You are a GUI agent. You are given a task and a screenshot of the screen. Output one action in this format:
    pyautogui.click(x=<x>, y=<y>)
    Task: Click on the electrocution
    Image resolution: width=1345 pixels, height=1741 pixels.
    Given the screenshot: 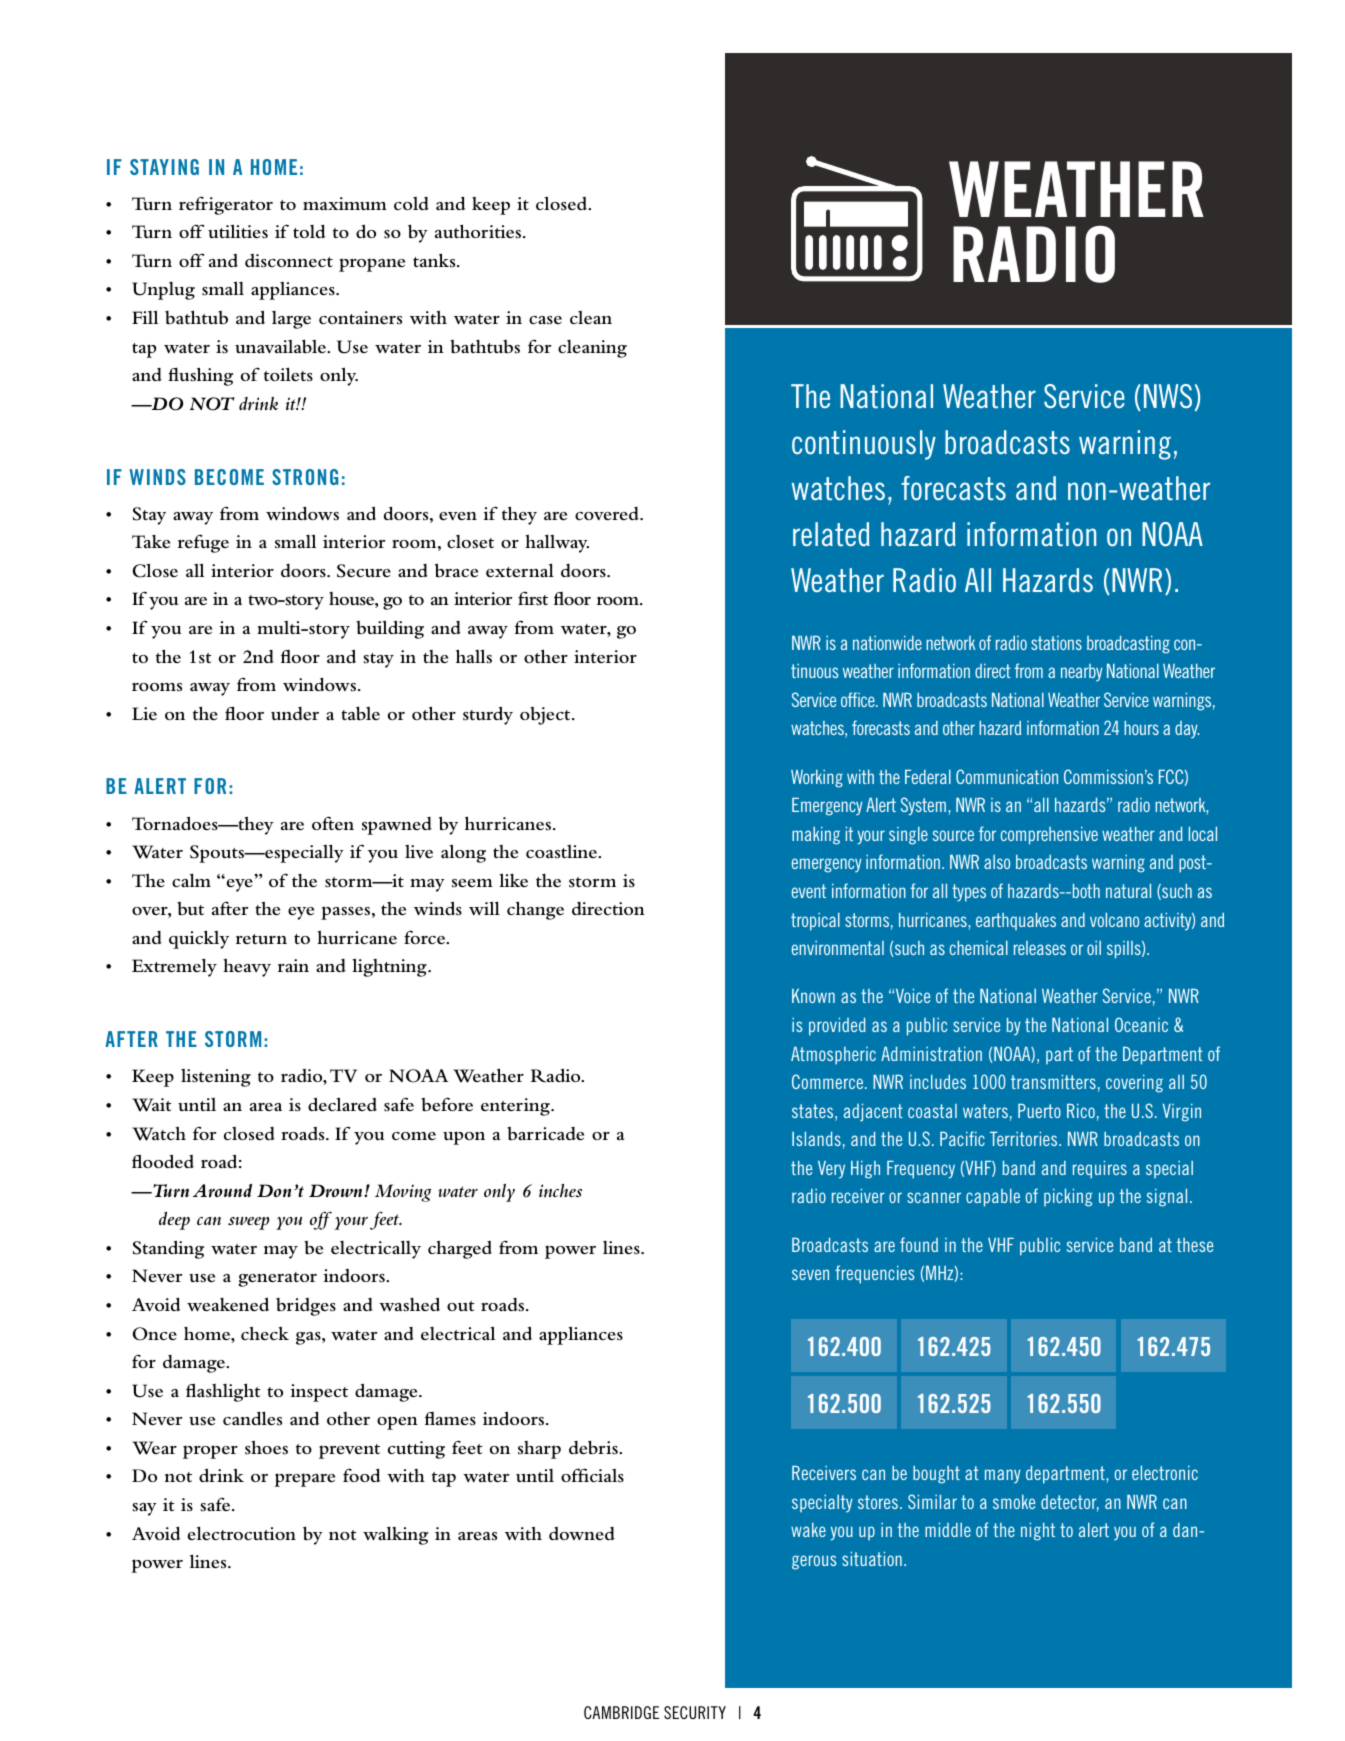 What is the action you would take?
    pyautogui.click(x=242, y=1533)
